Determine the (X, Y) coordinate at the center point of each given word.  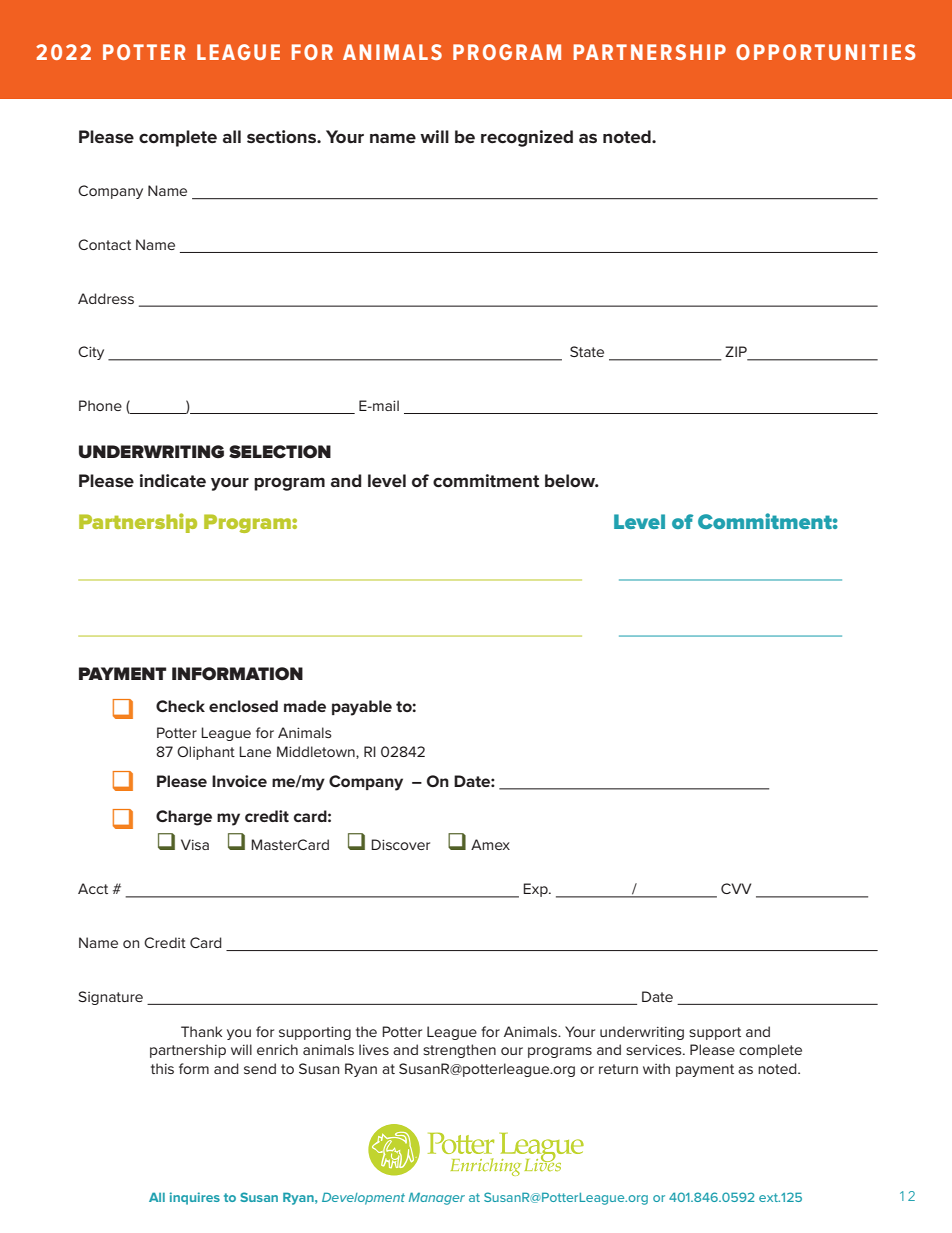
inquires (195, 1198)
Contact (104, 244)
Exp (536, 890)
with (656, 1068)
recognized (527, 138)
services (655, 1049)
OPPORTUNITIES (826, 52)
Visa (195, 844)
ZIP (737, 353)
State (587, 351)
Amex (490, 844)
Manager (437, 1198)
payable (362, 708)
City (91, 353)
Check (180, 706)
